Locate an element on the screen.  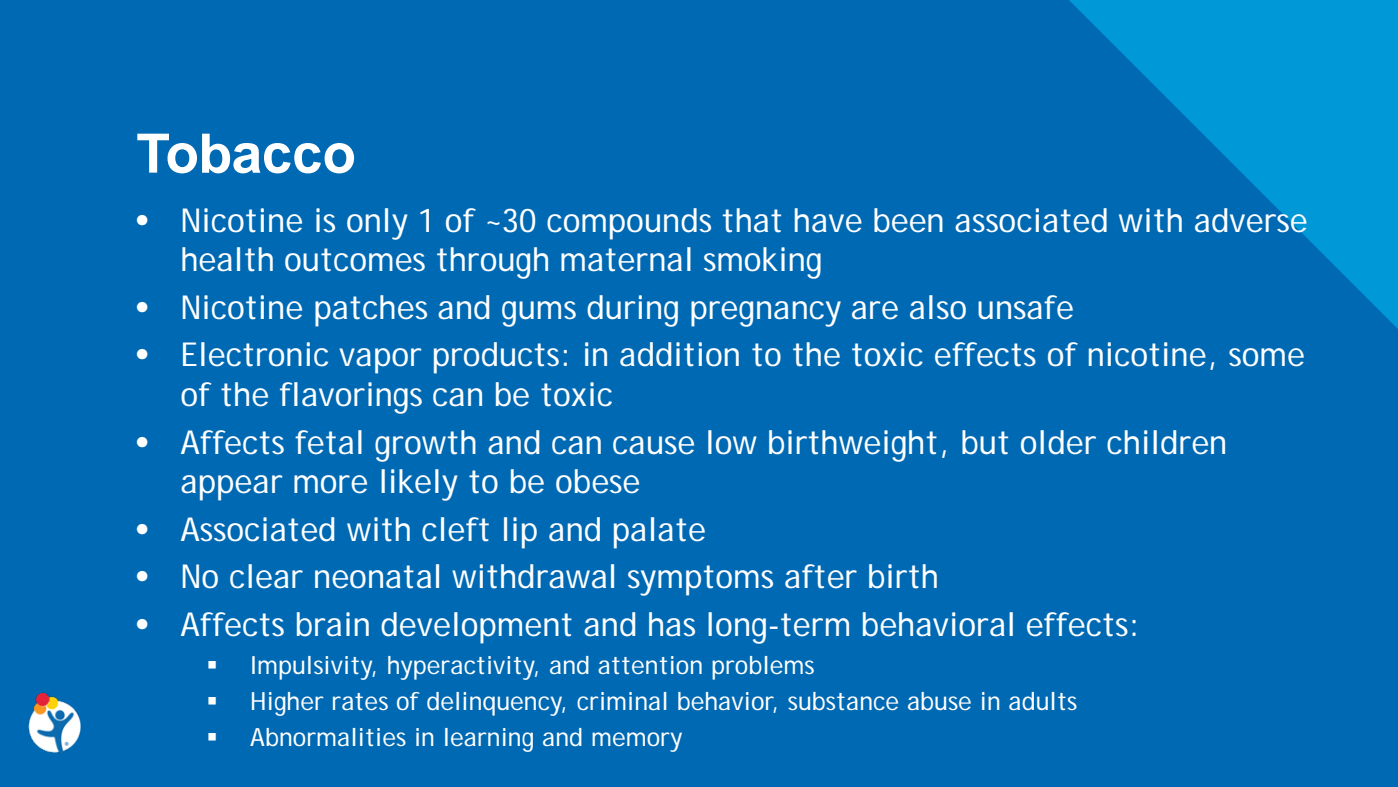
children is located at coordinates (1166, 442).
